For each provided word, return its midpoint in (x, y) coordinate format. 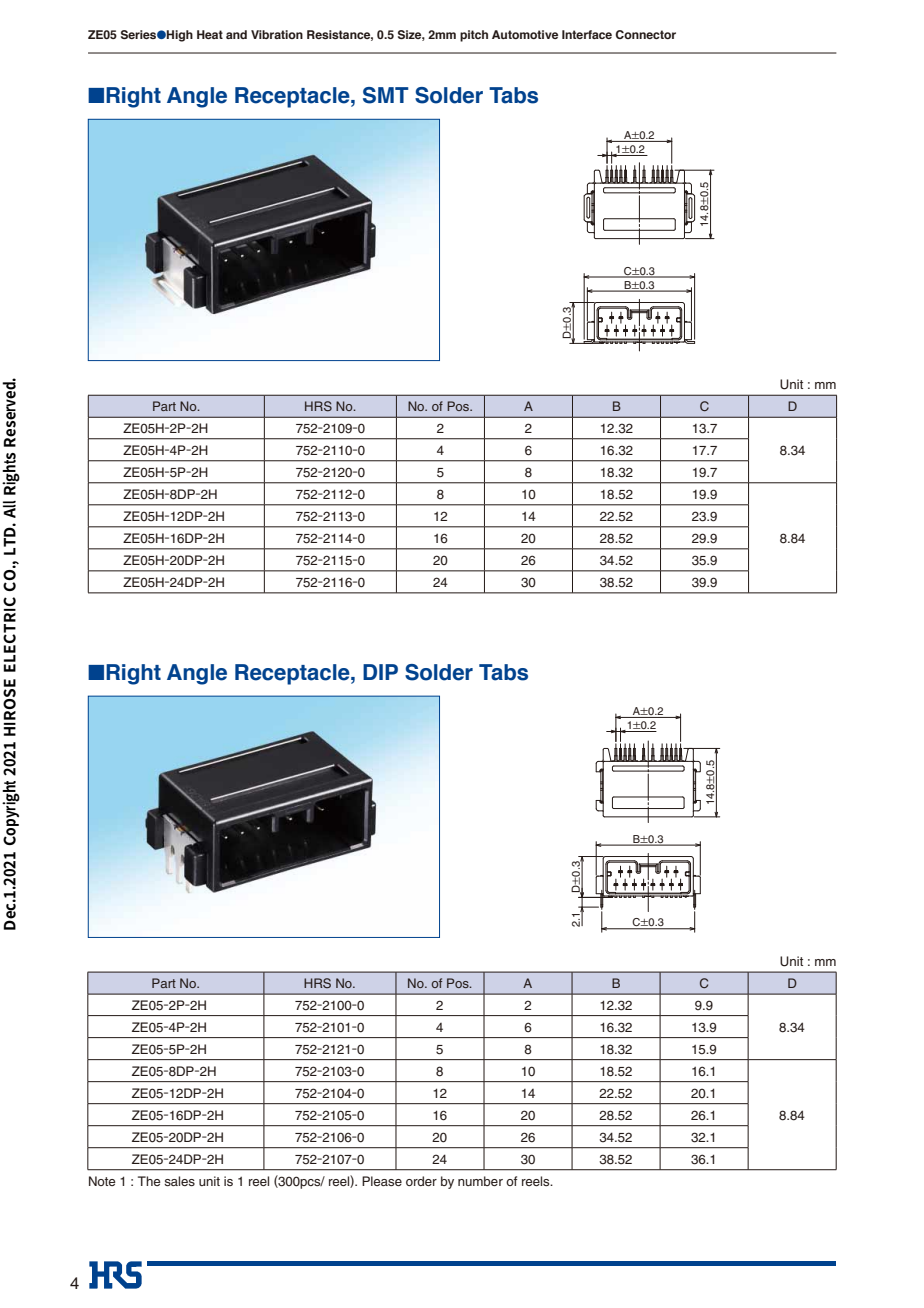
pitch (474, 36)
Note (102, 1181)
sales (179, 1181)
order (421, 1181)
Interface (587, 34)
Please (382, 1181)
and (236, 34)
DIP (380, 672)
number (480, 1181)
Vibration (277, 34)
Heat (210, 34)
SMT (386, 95)
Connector (645, 34)
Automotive (525, 34)
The (149, 1181)
